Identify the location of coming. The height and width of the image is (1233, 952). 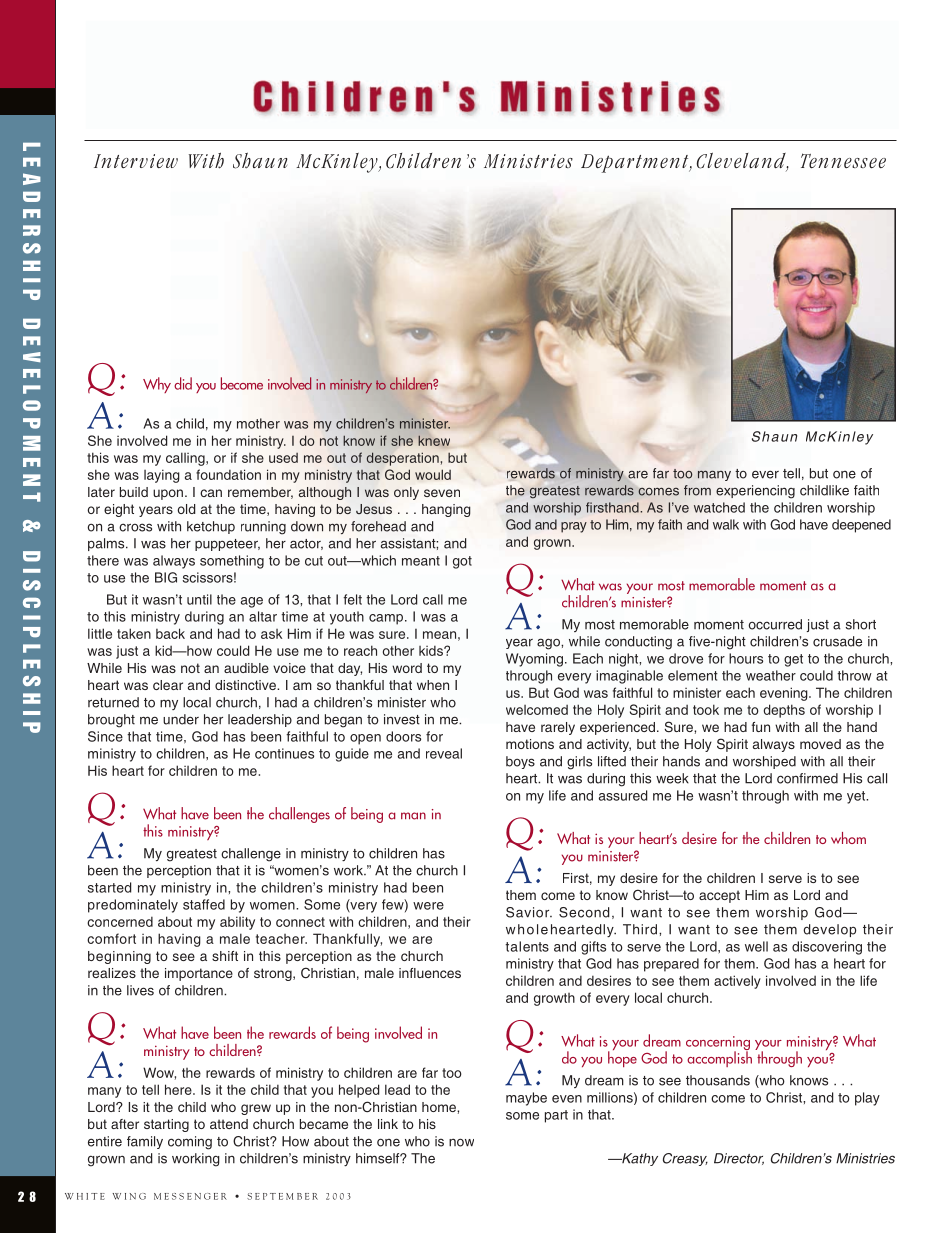
(190, 1143).
